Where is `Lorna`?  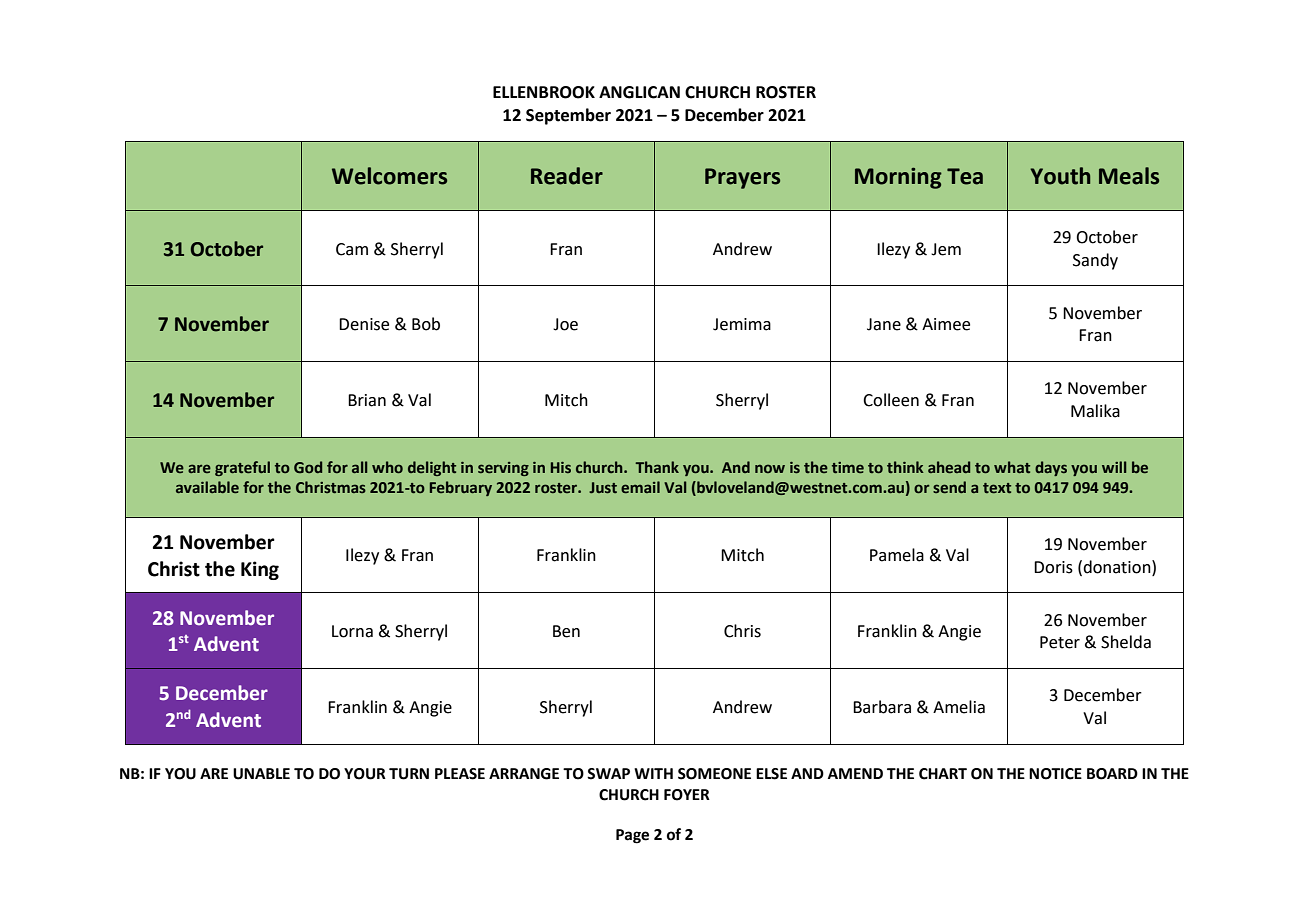
Lorna is located at coordinates (352, 631).
